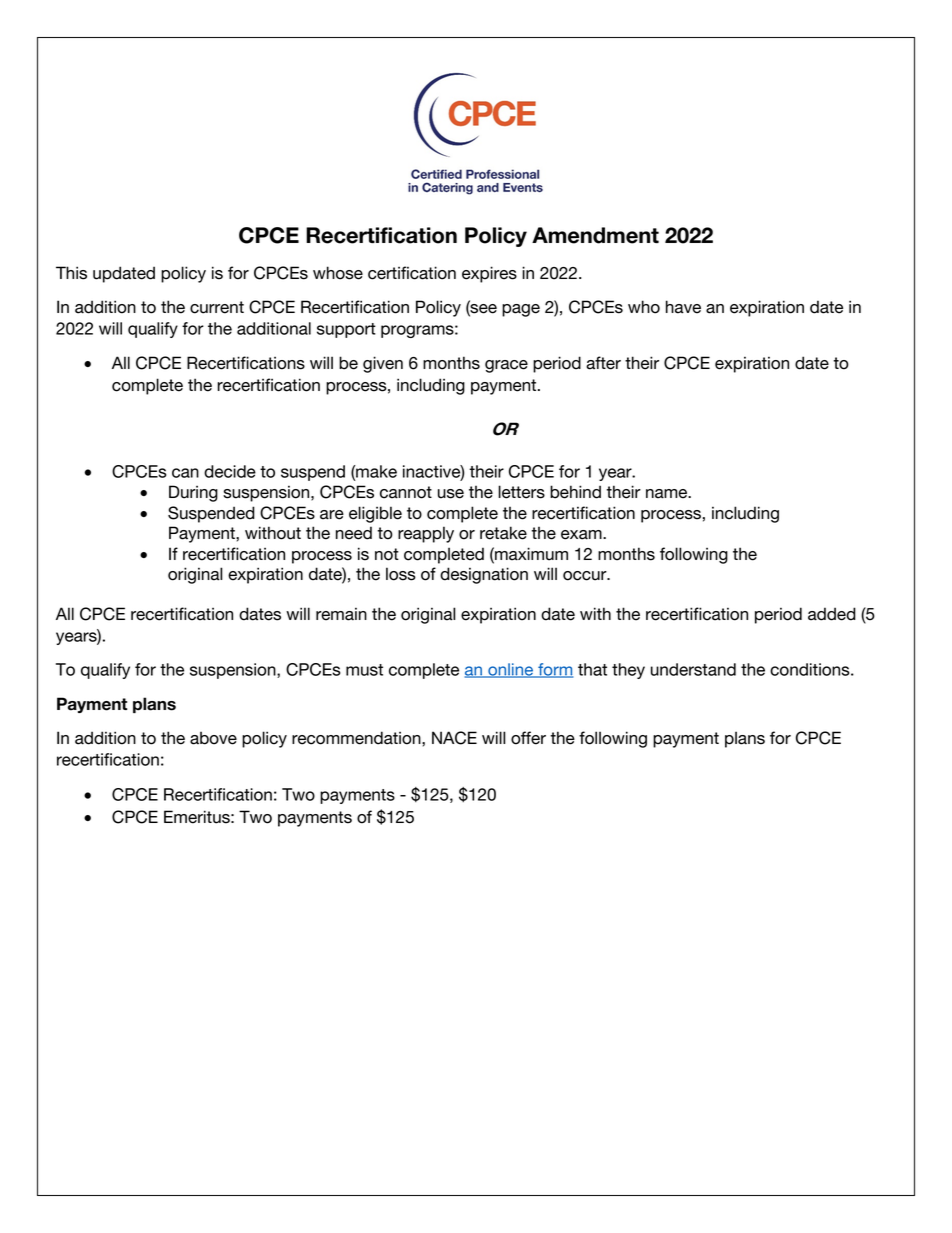 This screenshot has height=1233, width=952. What do you see at coordinates (668, 494) in the screenshot?
I see `name` at bounding box center [668, 494].
